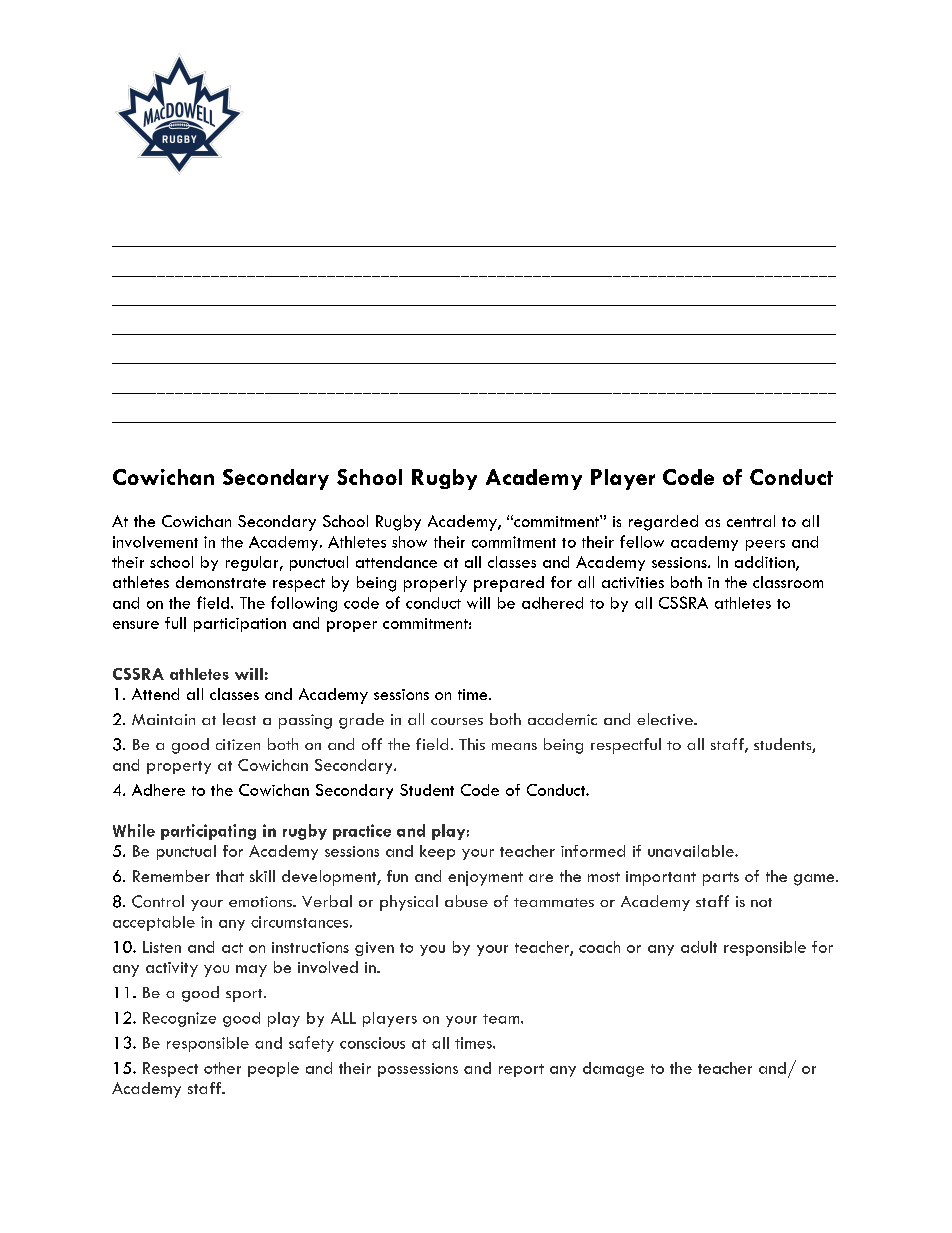 The width and height of the screenshot is (952, 1233). I want to click on involvement, so click(155, 542).
